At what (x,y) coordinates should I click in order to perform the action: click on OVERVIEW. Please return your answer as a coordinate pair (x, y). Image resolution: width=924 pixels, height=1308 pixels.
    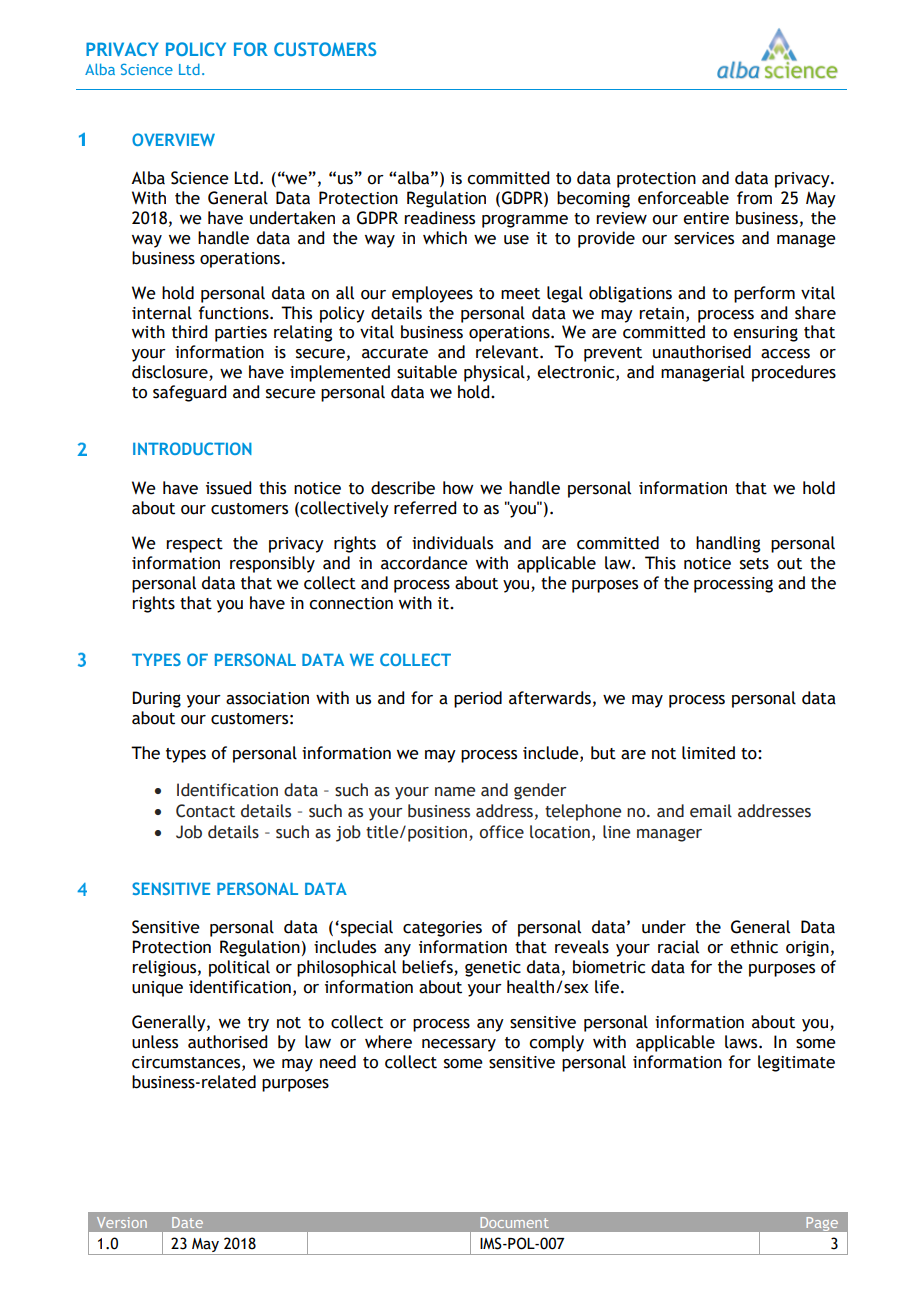
    Looking at the image, I should click on (173, 139).
